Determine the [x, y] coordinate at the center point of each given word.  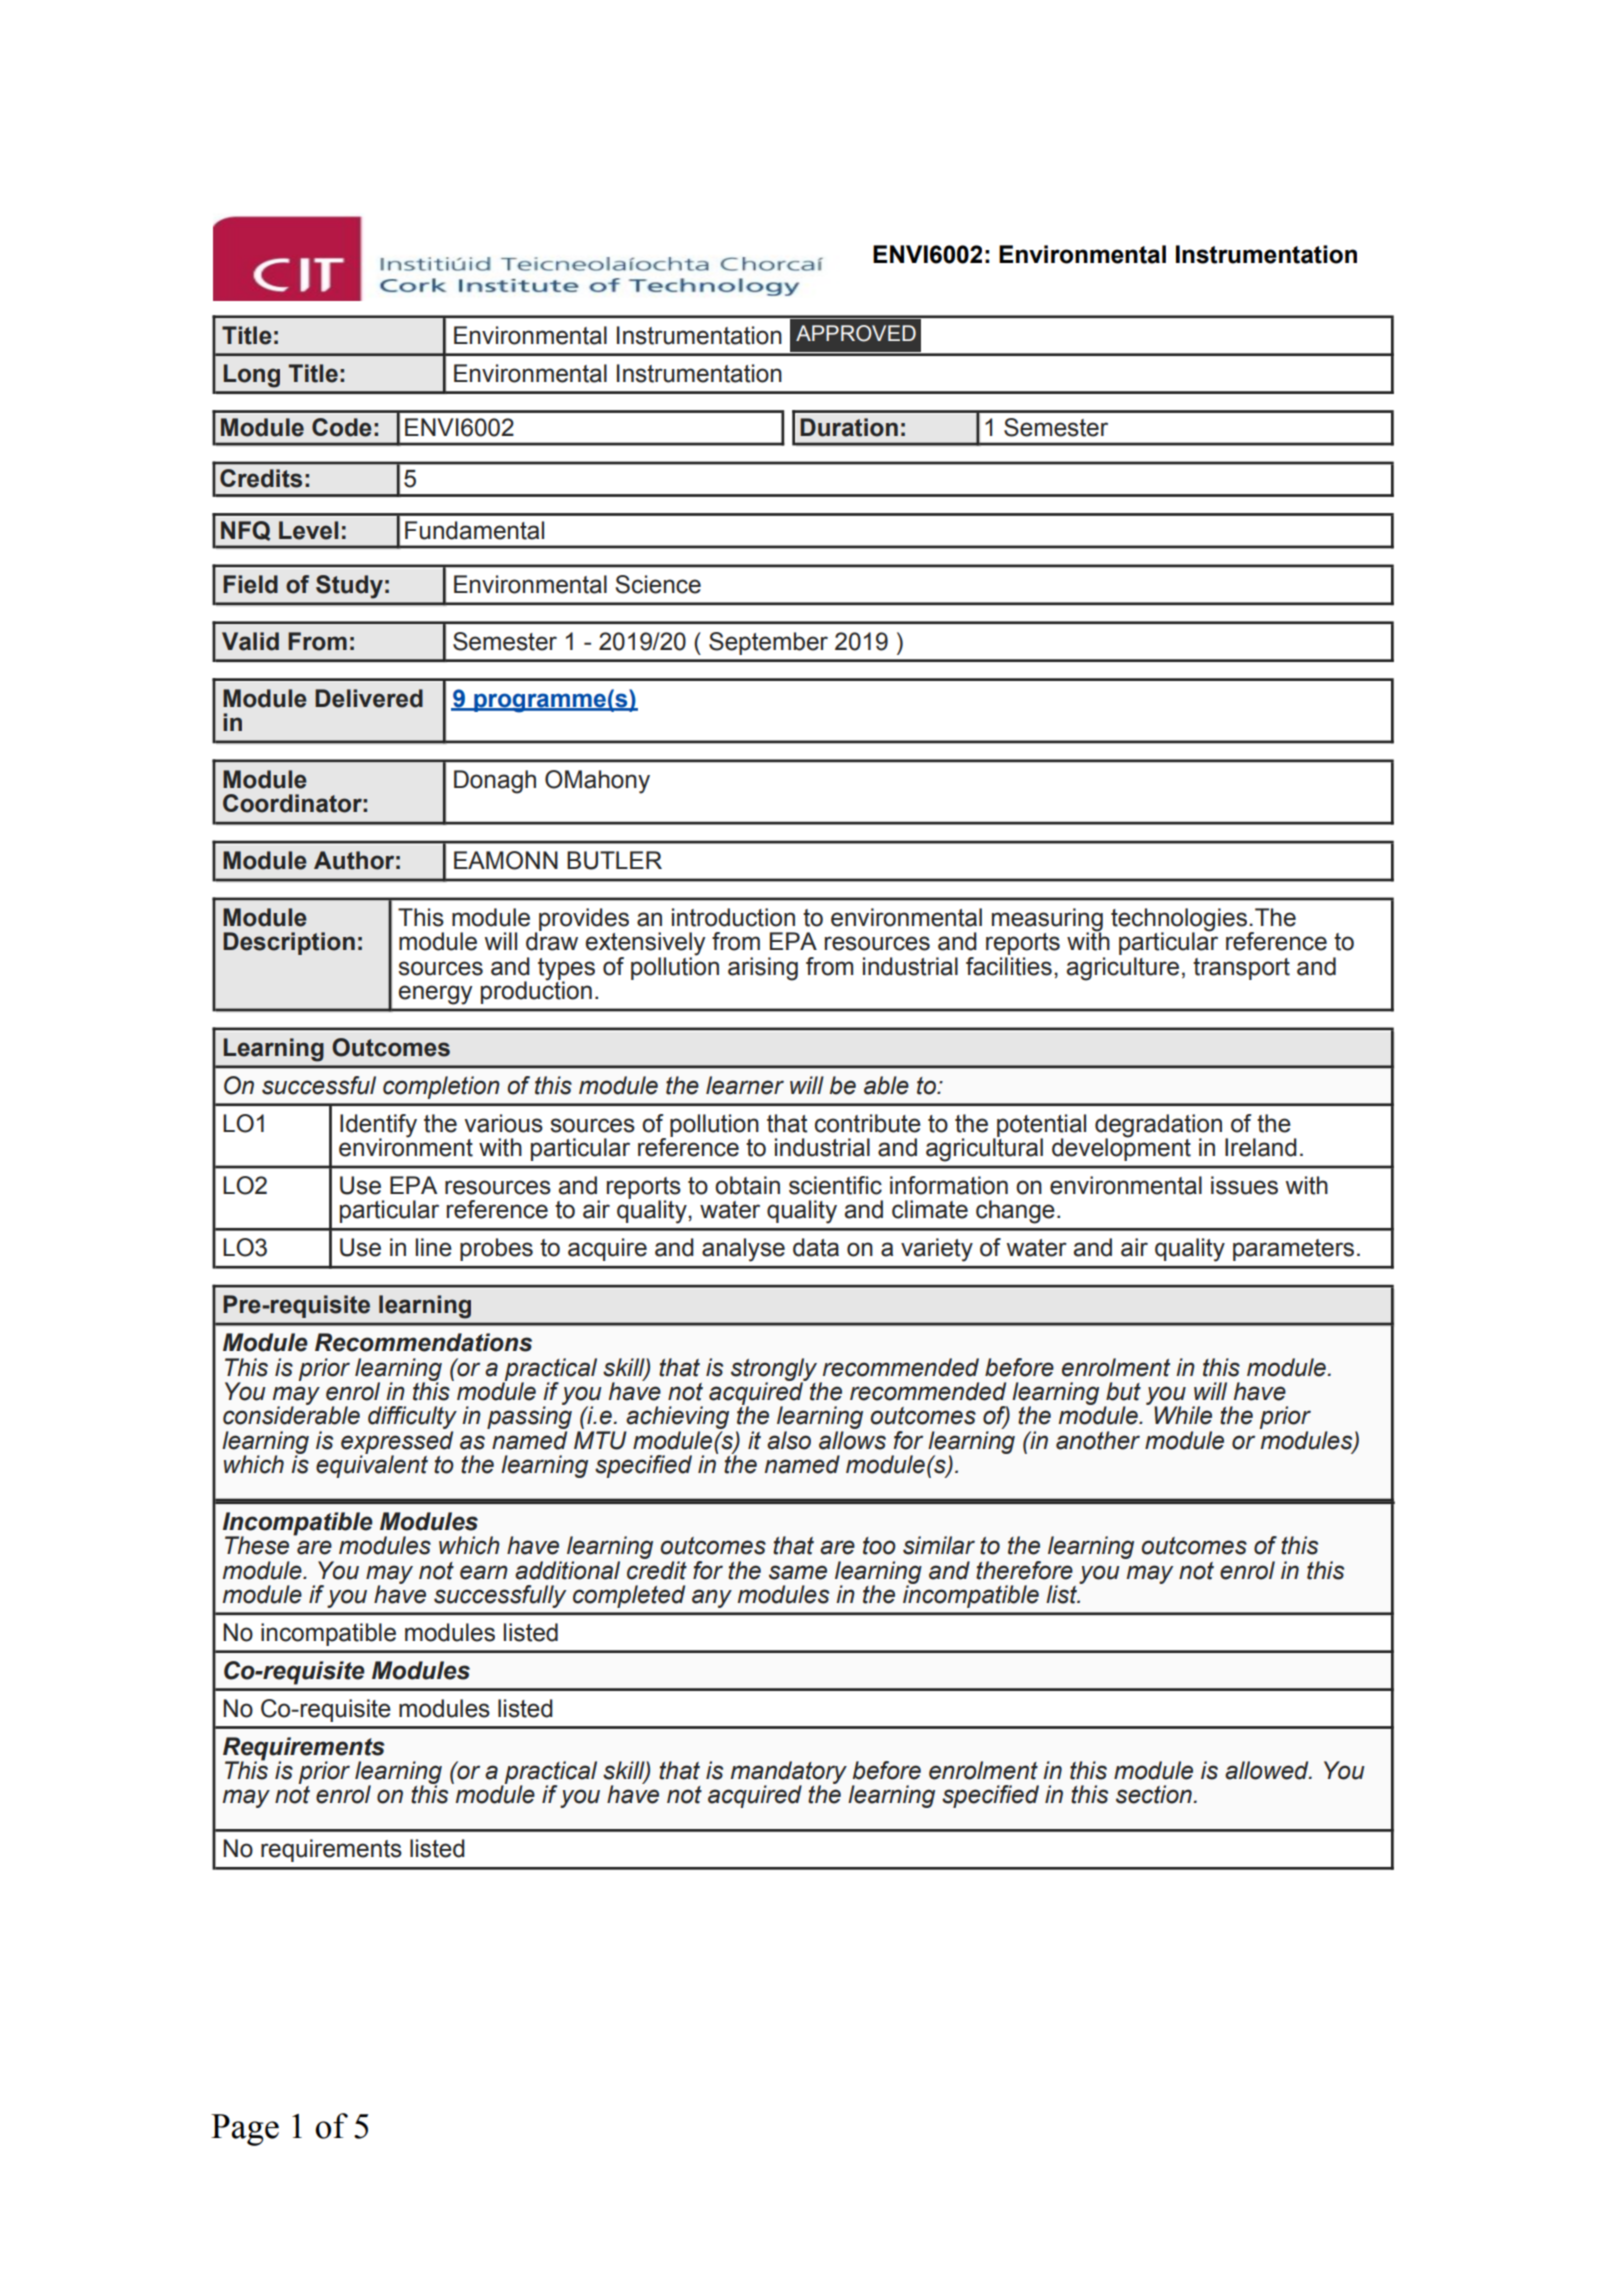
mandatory [789, 1774]
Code [342, 427]
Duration [849, 427]
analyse [743, 1250]
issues [1244, 1185]
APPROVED [856, 333]
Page [245, 2130]
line [434, 1247]
